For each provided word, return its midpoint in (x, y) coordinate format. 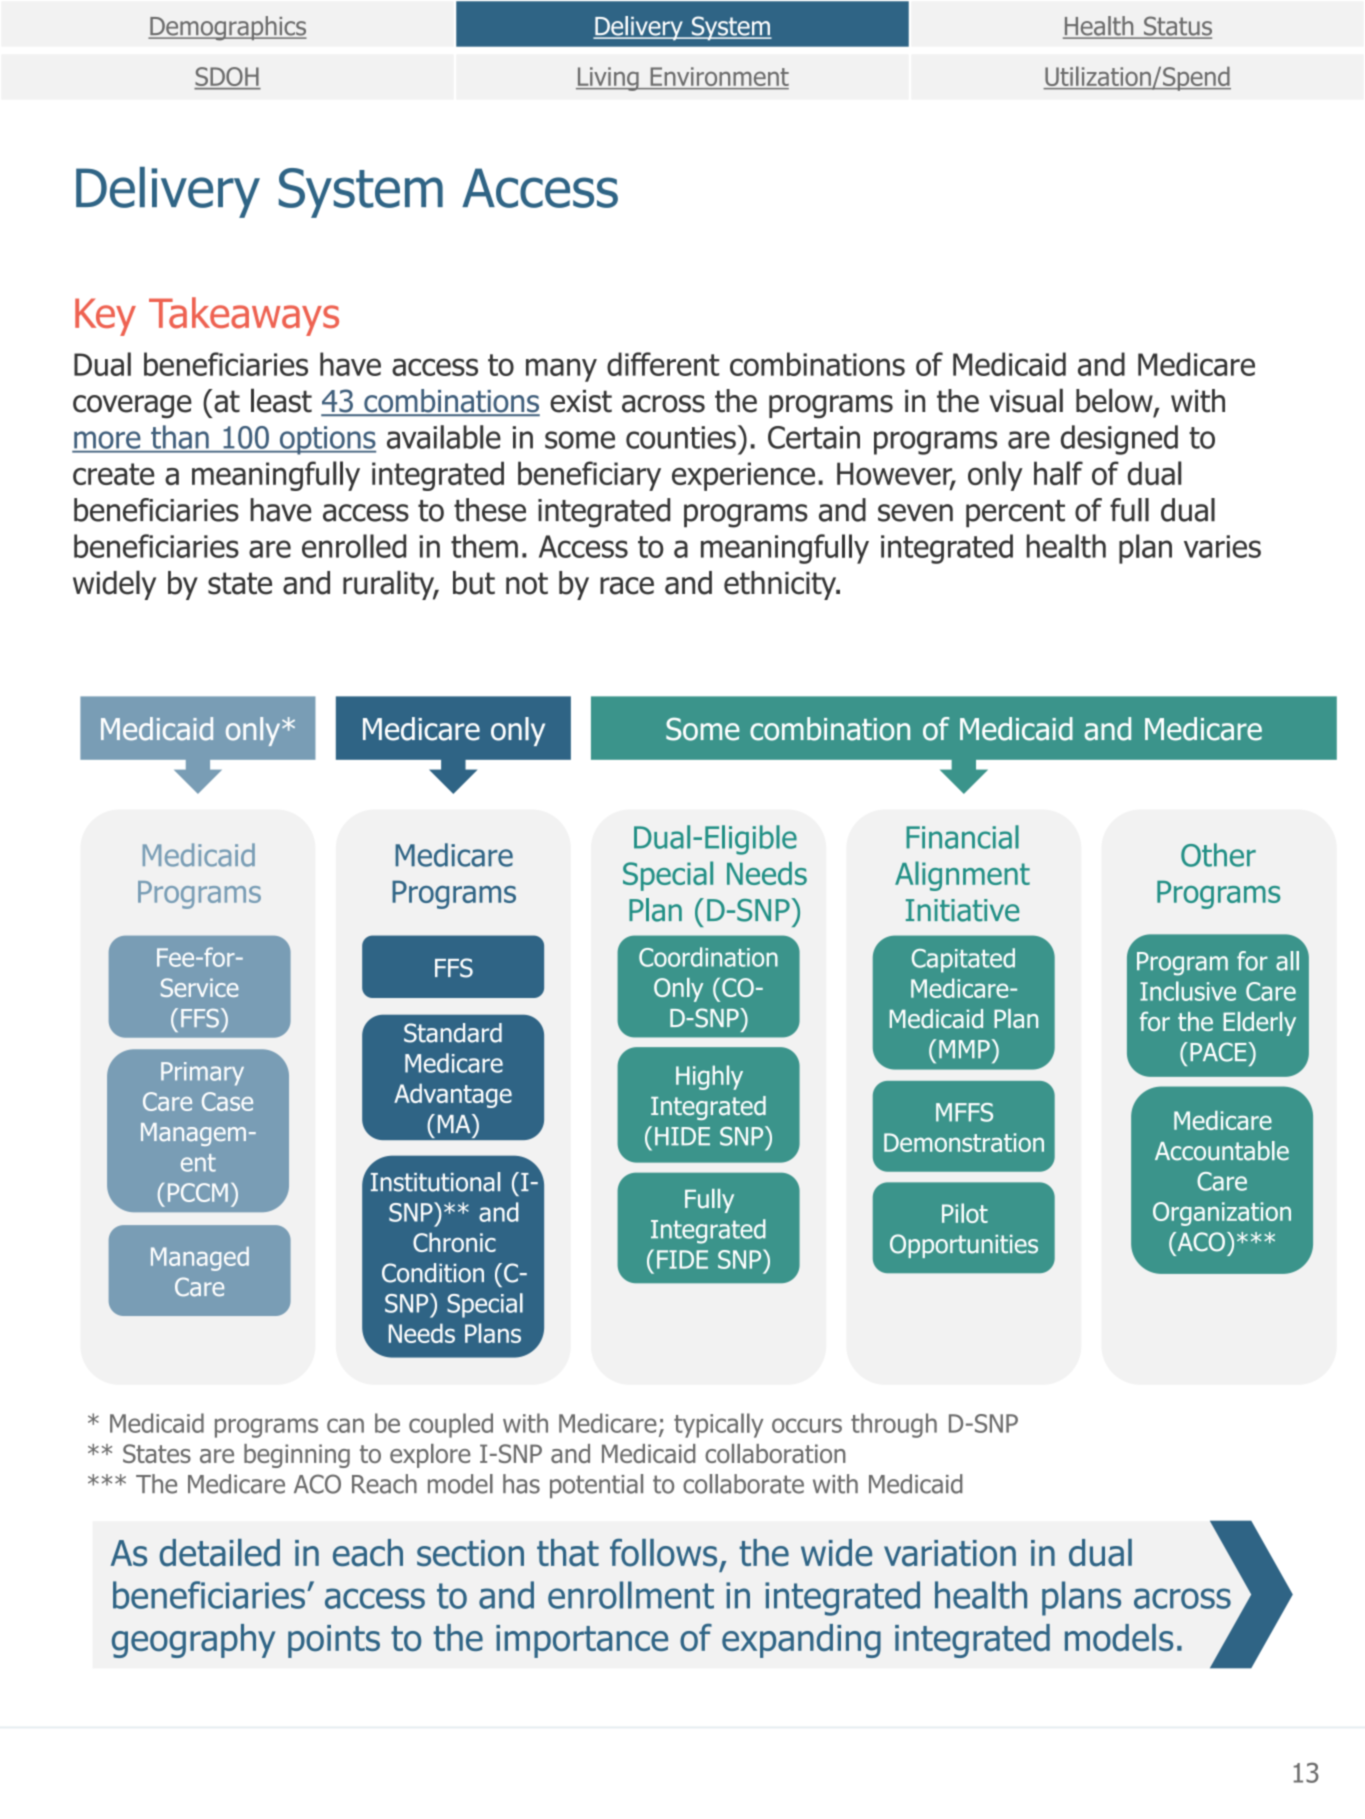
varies (1222, 546)
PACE (1219, 1052)
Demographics (227, 28)
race (627, 586)
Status (1176, 27)
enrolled (354, 546)
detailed (219, 1553)
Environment (718, 78)
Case (227, 1101)
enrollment (631, 1595)
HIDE (682, 1136)
